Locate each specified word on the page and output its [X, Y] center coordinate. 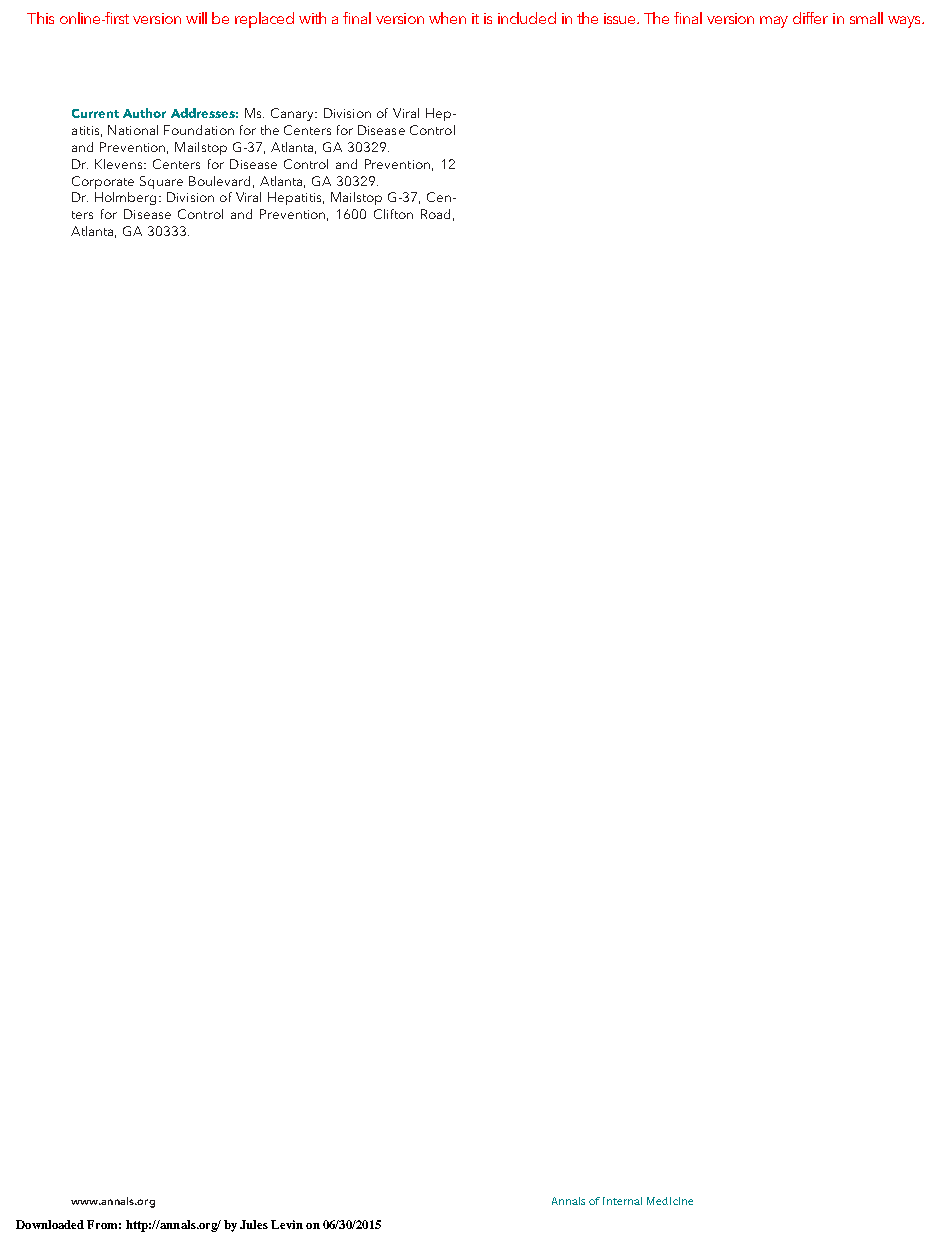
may [774, 22]
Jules [254, 1224]
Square [161, 182]
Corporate [103, 182]
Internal [622, 1201]
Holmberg [125, 198]
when [447, 18]
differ [810, 18]
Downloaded [50, 1224]
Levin [287, 1224]
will [196, 18]
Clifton [393, 214]
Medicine [670, 1201]
